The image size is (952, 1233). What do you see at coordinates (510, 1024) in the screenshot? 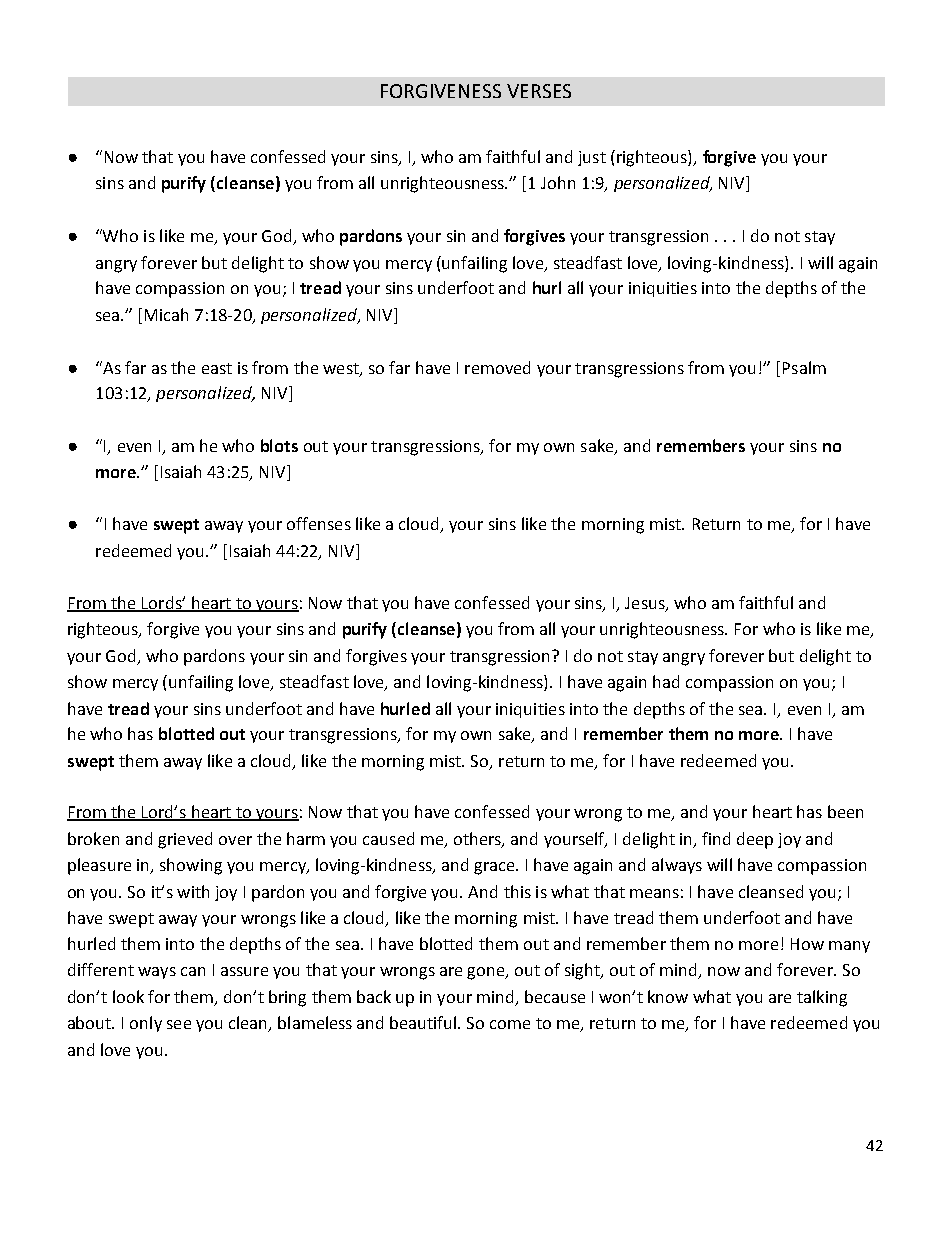
I see `come` at bounding box center [510, 1024].
